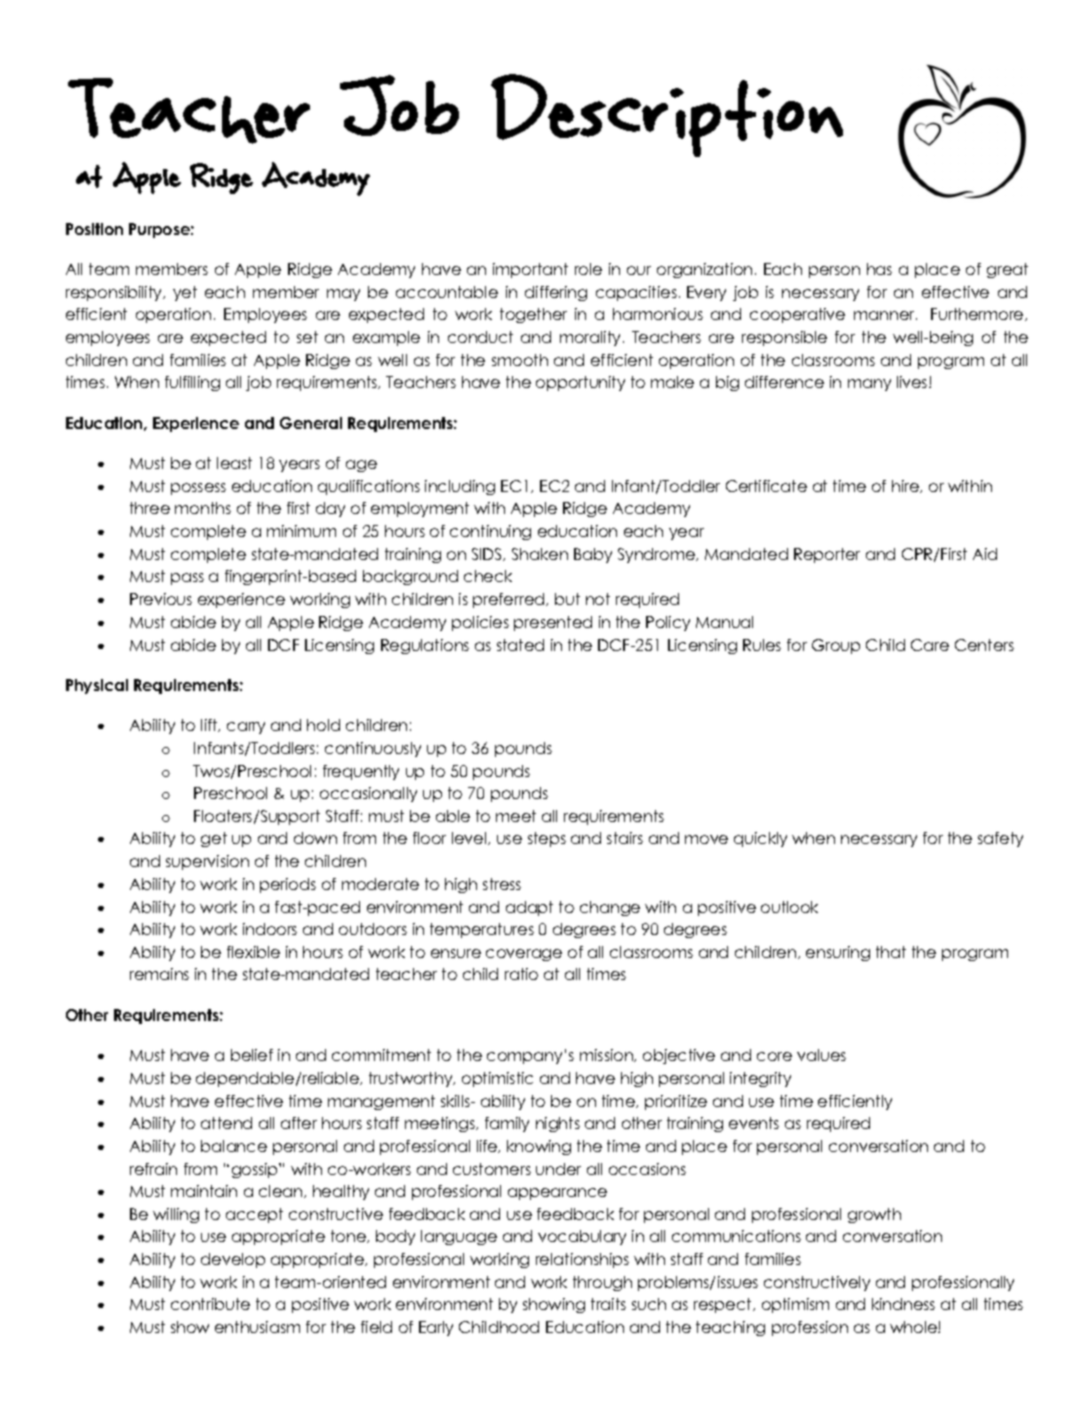 The width and height of the page is (1092, 1413). What do you see at coordinates (210, 725) in the page?
I see `lift` at bounding box center [210, 725].
